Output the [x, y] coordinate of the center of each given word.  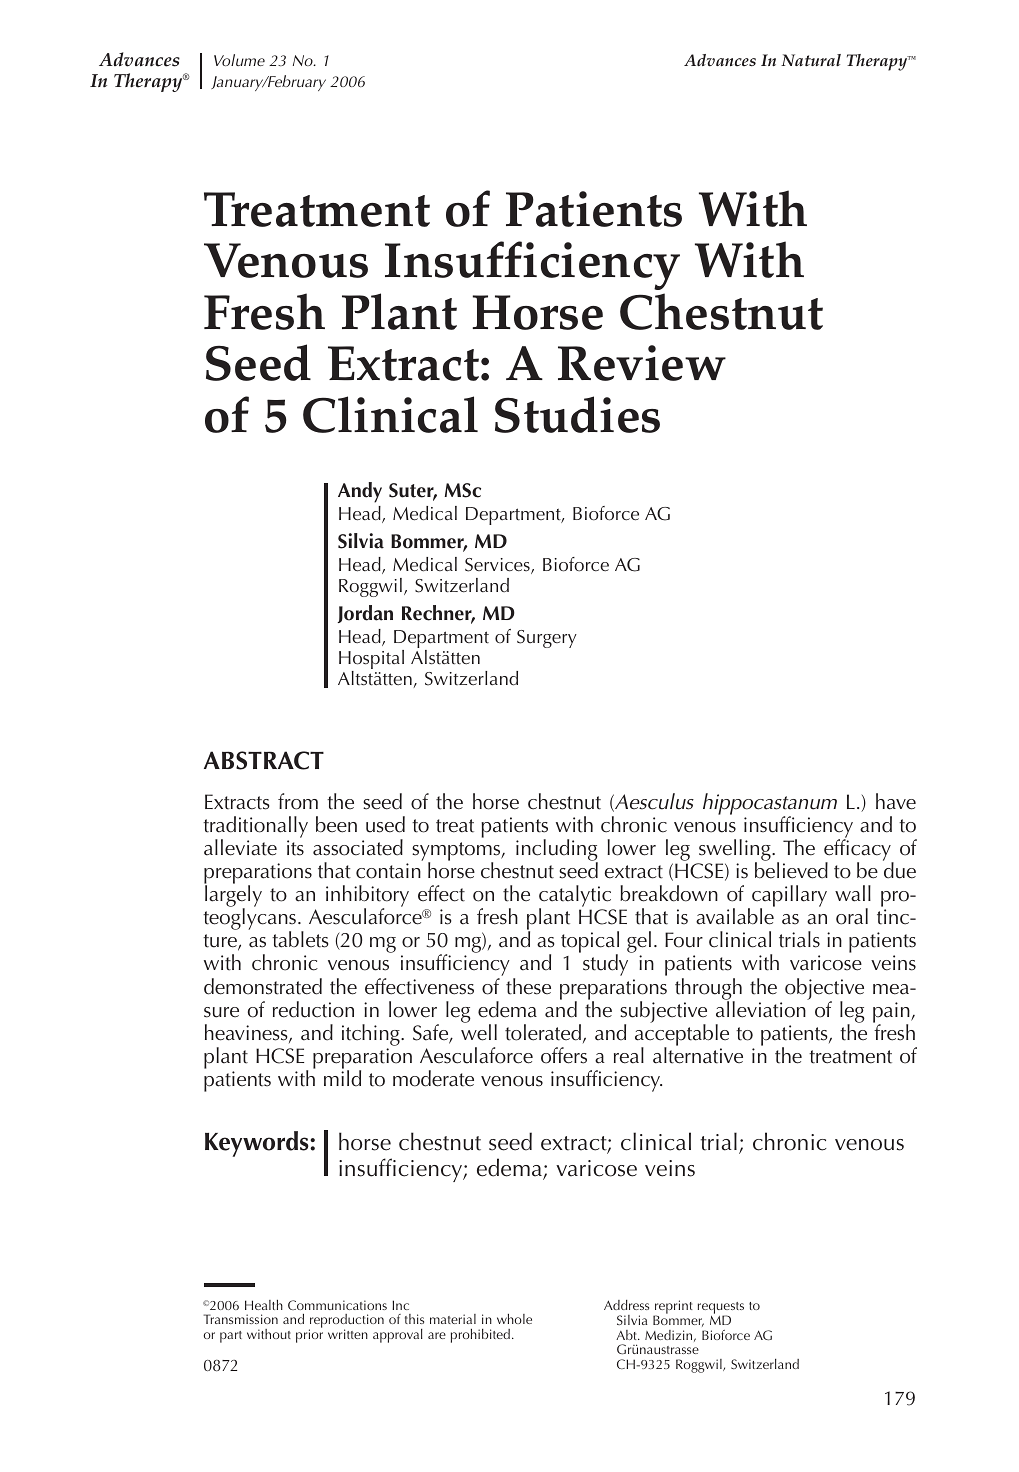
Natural [811, 60]
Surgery [547, 639]
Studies [577, 414]
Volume [239, 60]
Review [642, 363]
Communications [337, 1305]
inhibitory [367, 897]
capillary [789, 897]
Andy [360, 492]
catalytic [576, 897]
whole [514, 1319]
